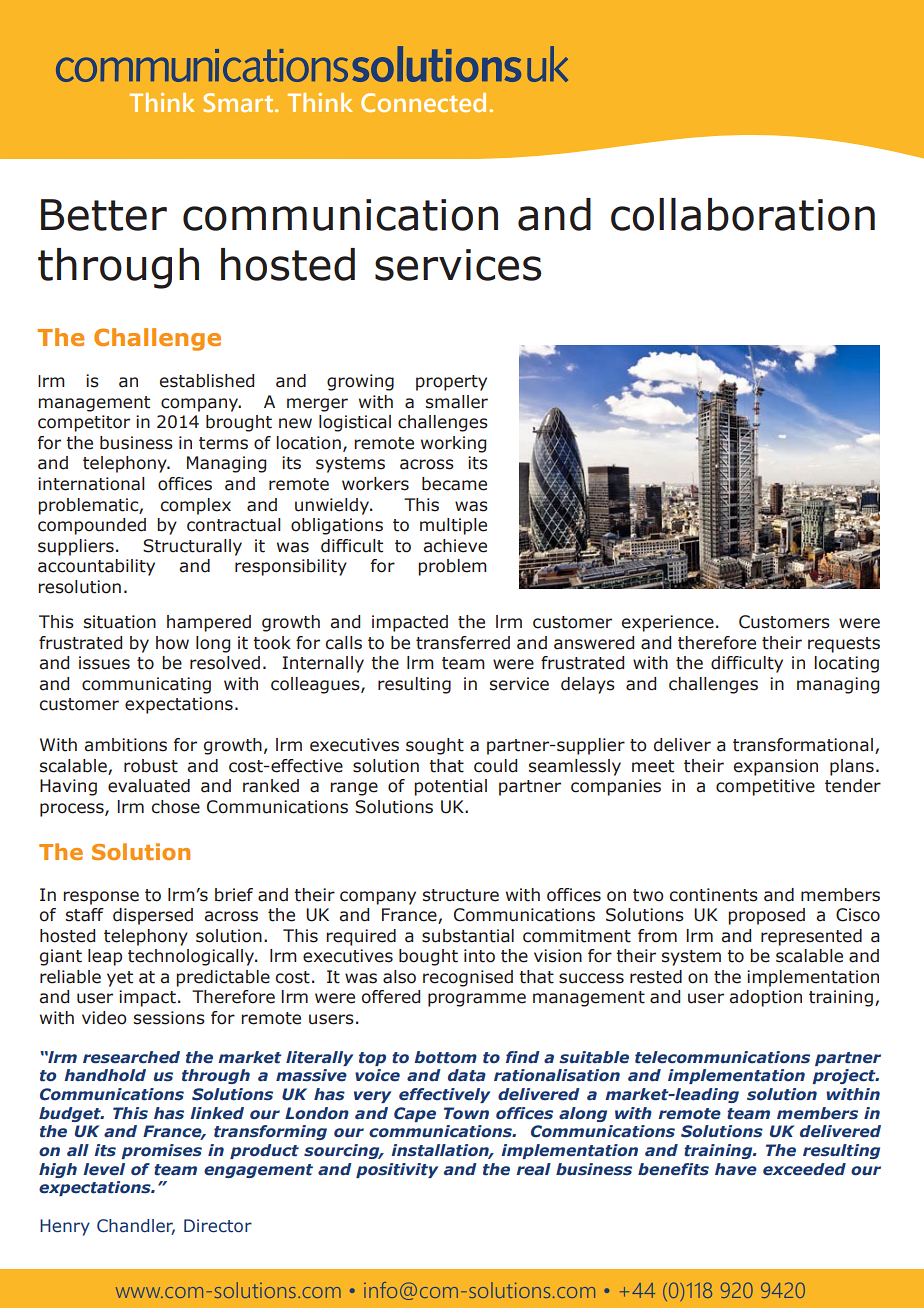 The image size is (924, 1308). Describe the element at coordinates (423, 102) in the document. I see `Connected` at that location.
